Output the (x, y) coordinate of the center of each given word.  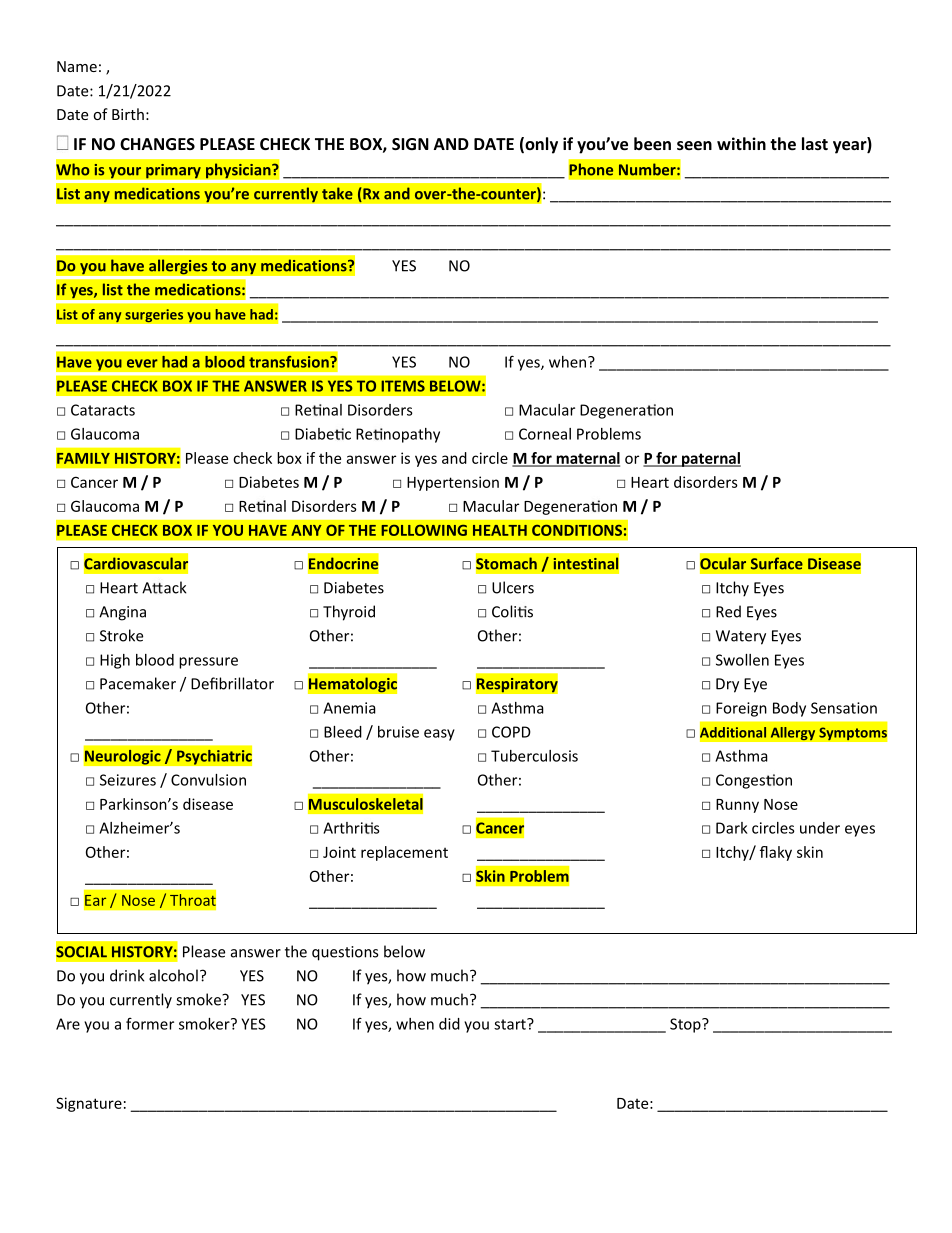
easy (439, 735)
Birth (128, 114)
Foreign (741, 709)
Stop (686, 1025)
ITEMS (403, 386)
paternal (710, 459)
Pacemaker (138, 683)
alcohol (173, 975)
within (741, 143)
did (449, 1024)
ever (142, 363)
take (337, 193)
